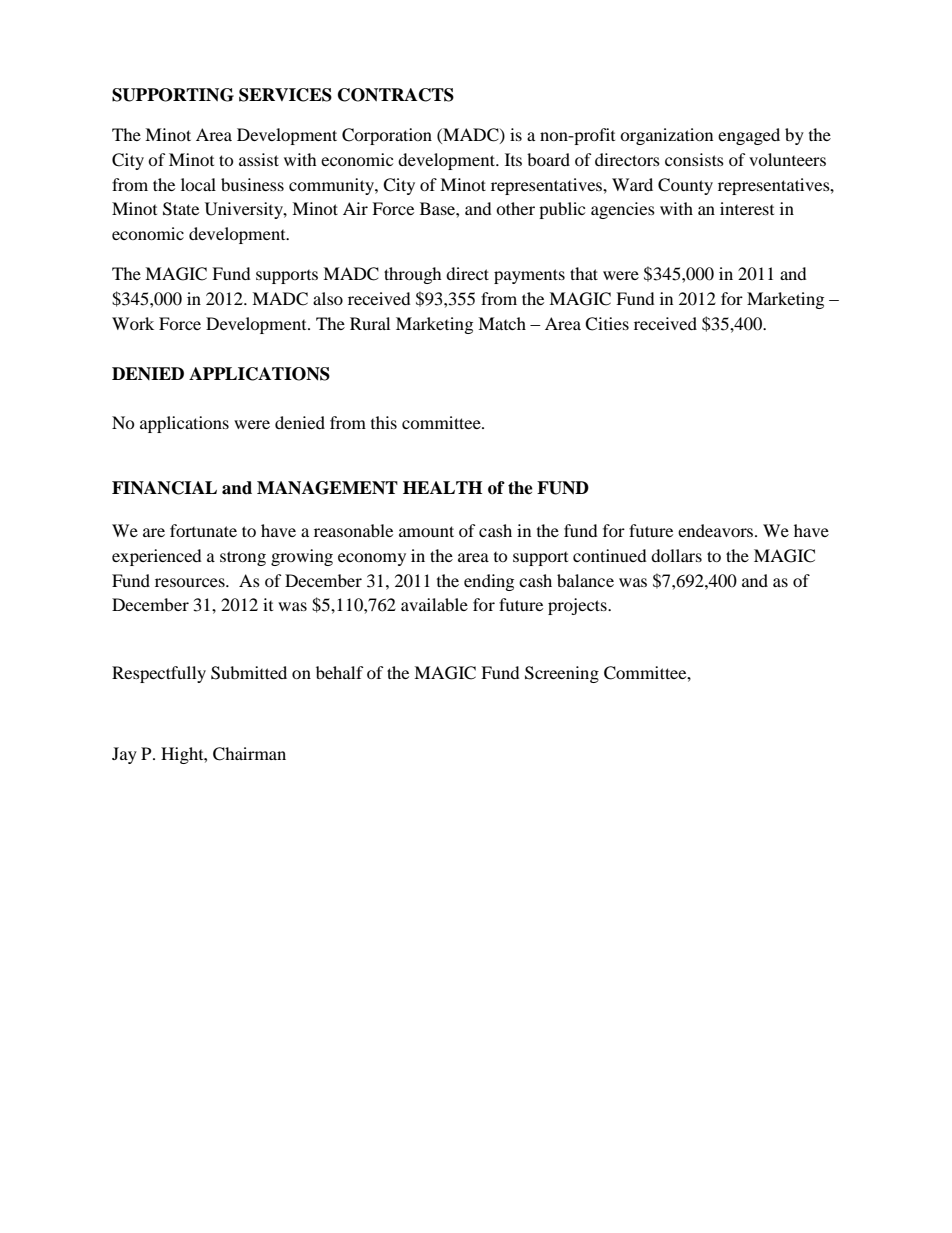 The image size is (952, 1233). Describe the element at coordinates (717, 530) in the page. I see `endeavors` at that location.
